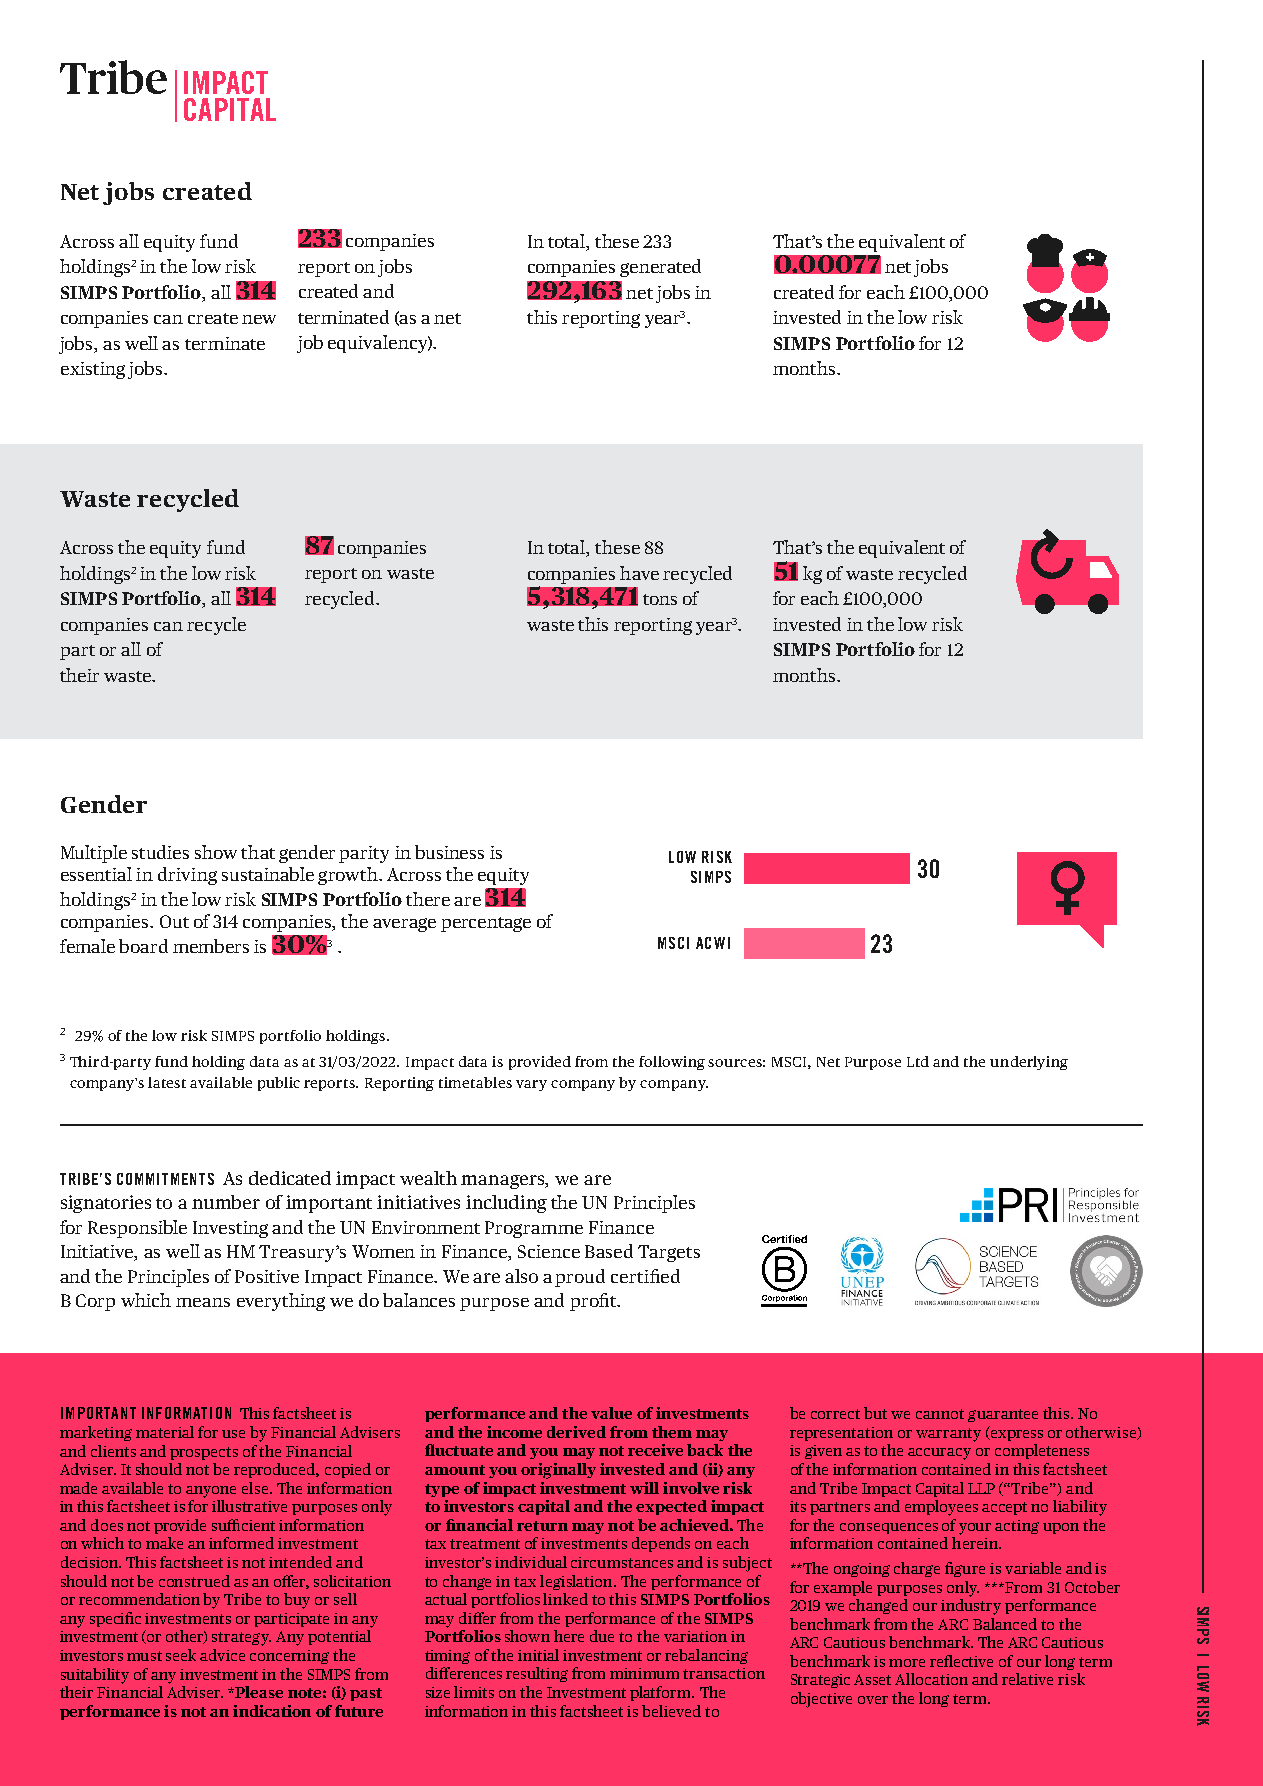 This screenshot has width=1263, height=1786. Describe the element at coordinates (961, 1661) in the screenshot. I see `reflective` at that location.
